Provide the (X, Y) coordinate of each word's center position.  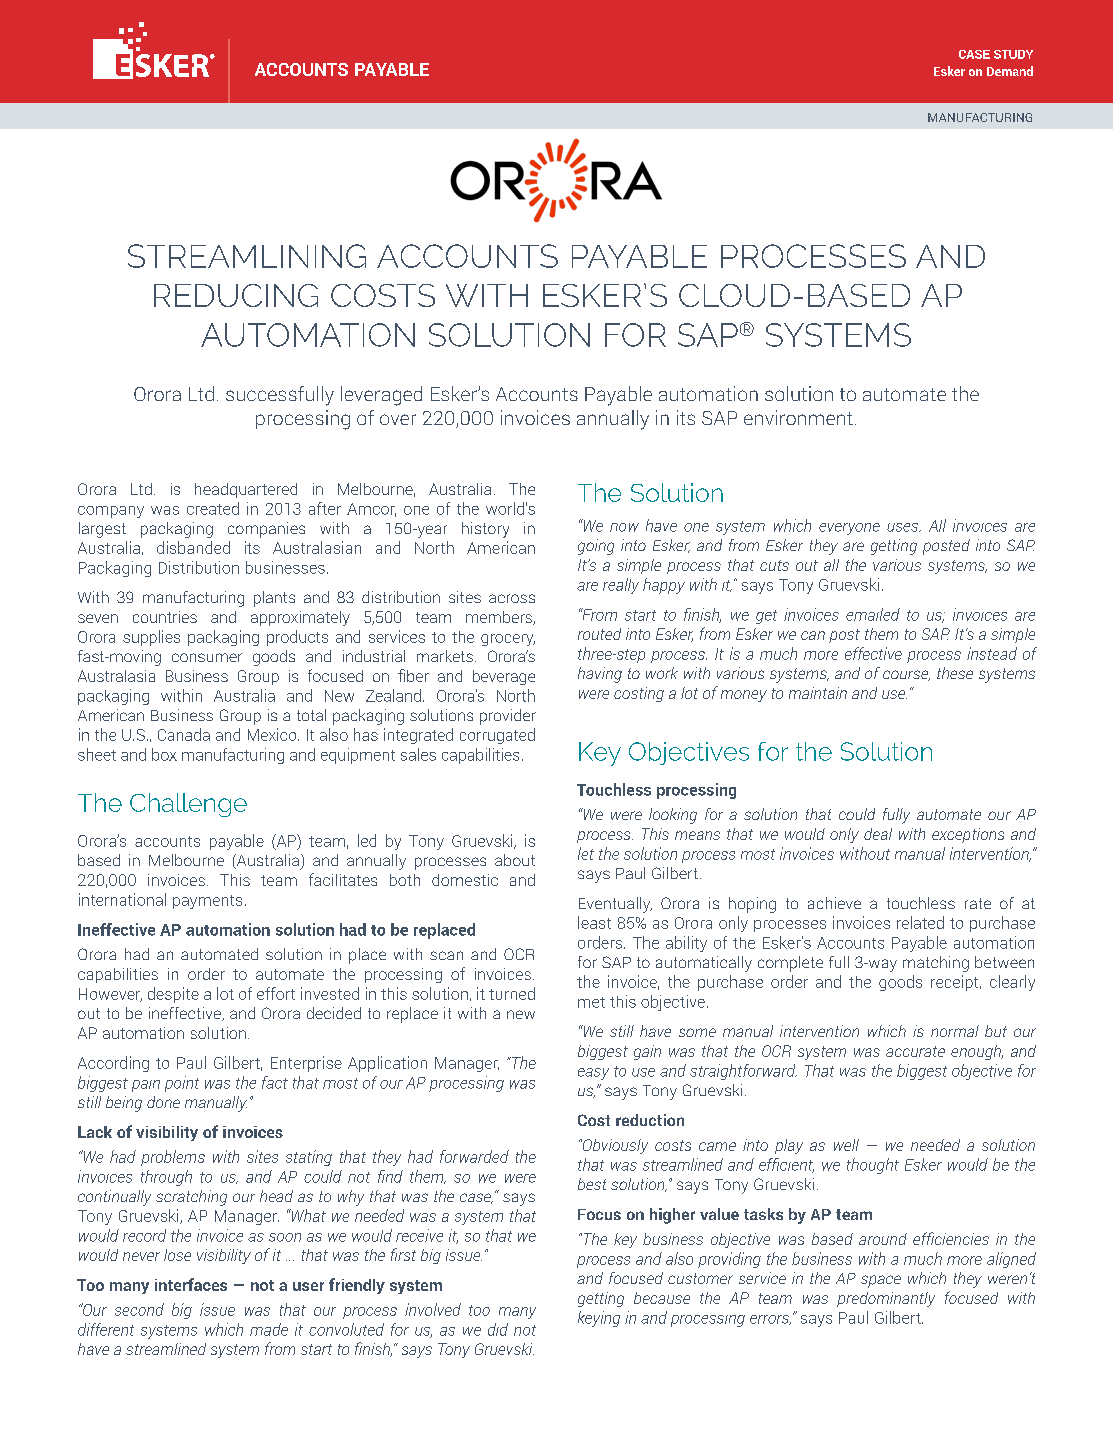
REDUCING (236, 295)
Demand (1010, 71)
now (624, 527)
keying (599, 1319)
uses (904, 527)
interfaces (191, 1284)
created (213, 508)
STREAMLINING (247, 256)
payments (207, 902)
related (920, 922)
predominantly (886, 1299)
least (594, 922)
